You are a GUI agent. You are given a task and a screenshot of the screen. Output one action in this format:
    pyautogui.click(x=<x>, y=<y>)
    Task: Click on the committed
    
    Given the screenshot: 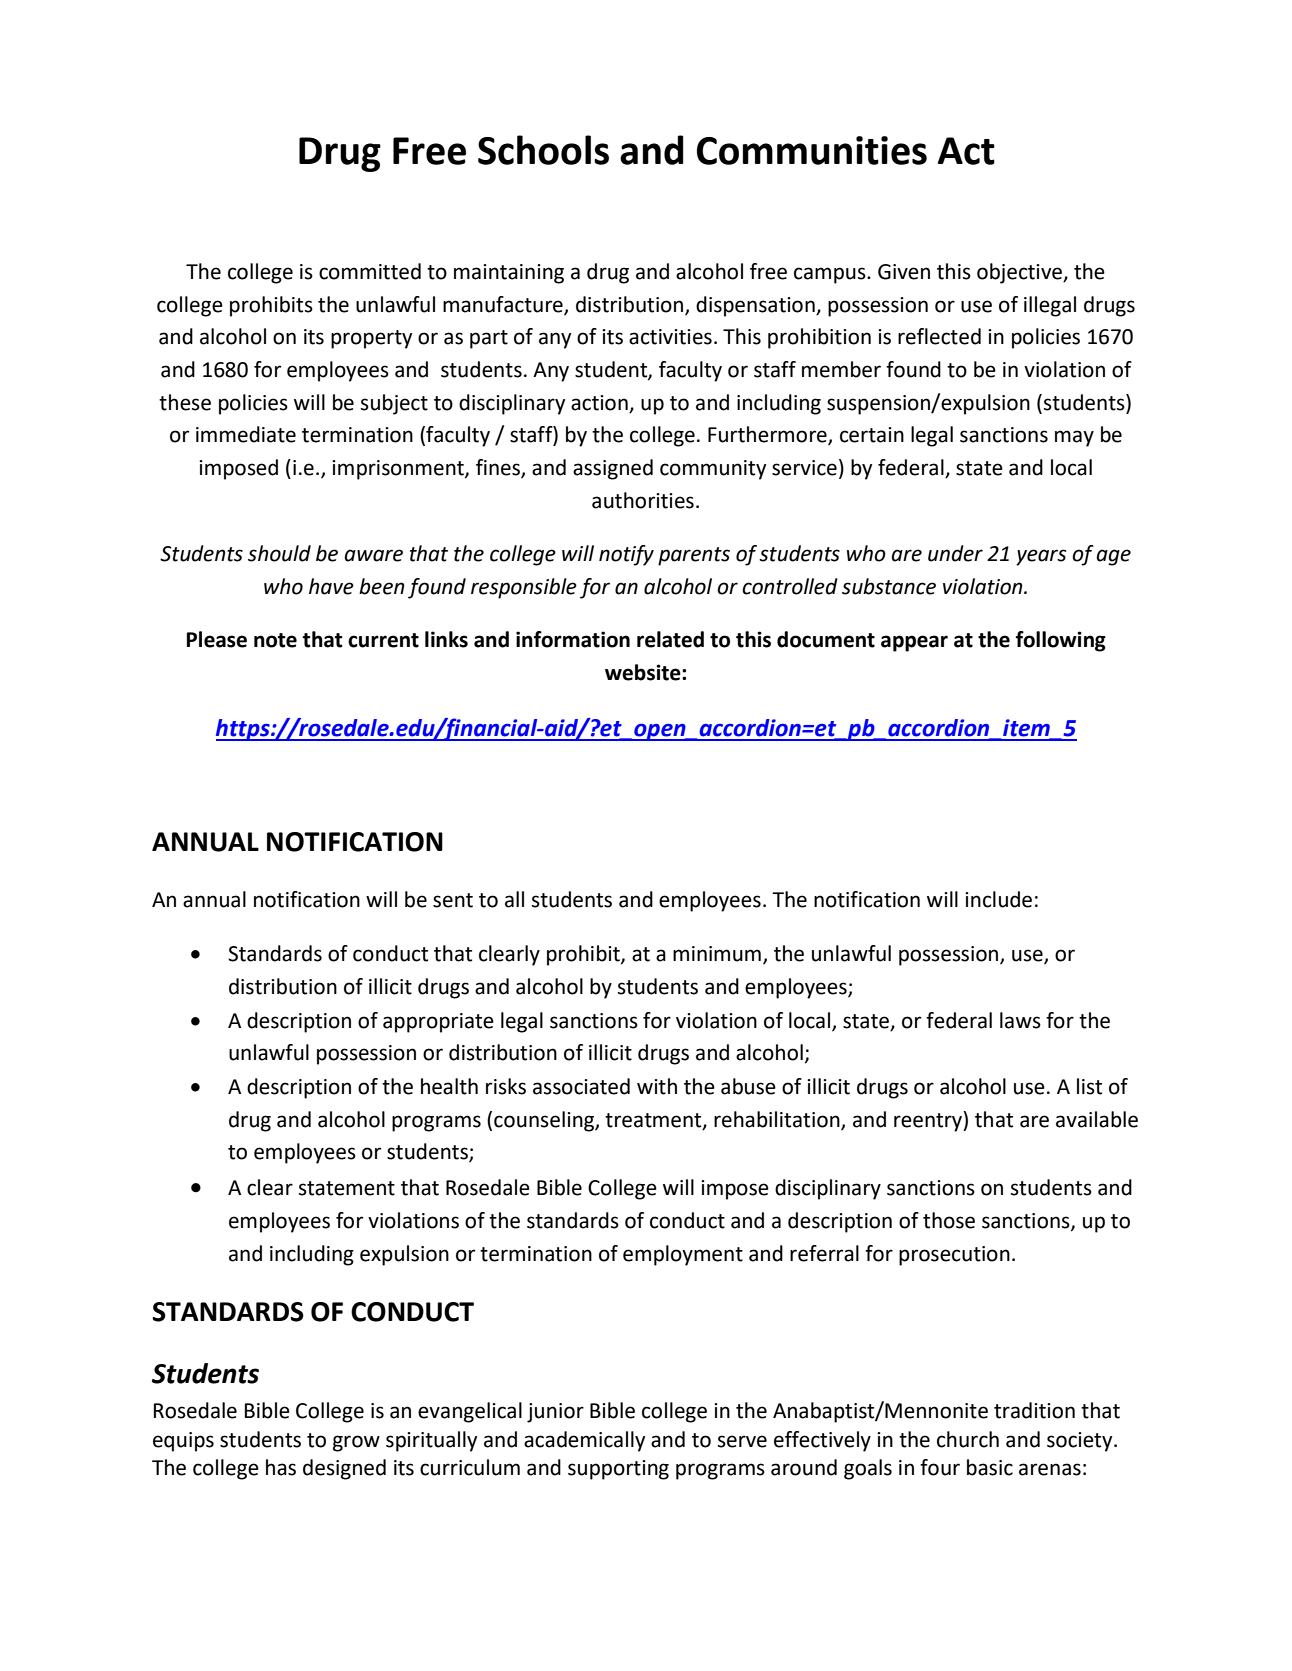 What is the action you would take?
    pyautogui.click(x=370, y=271)
